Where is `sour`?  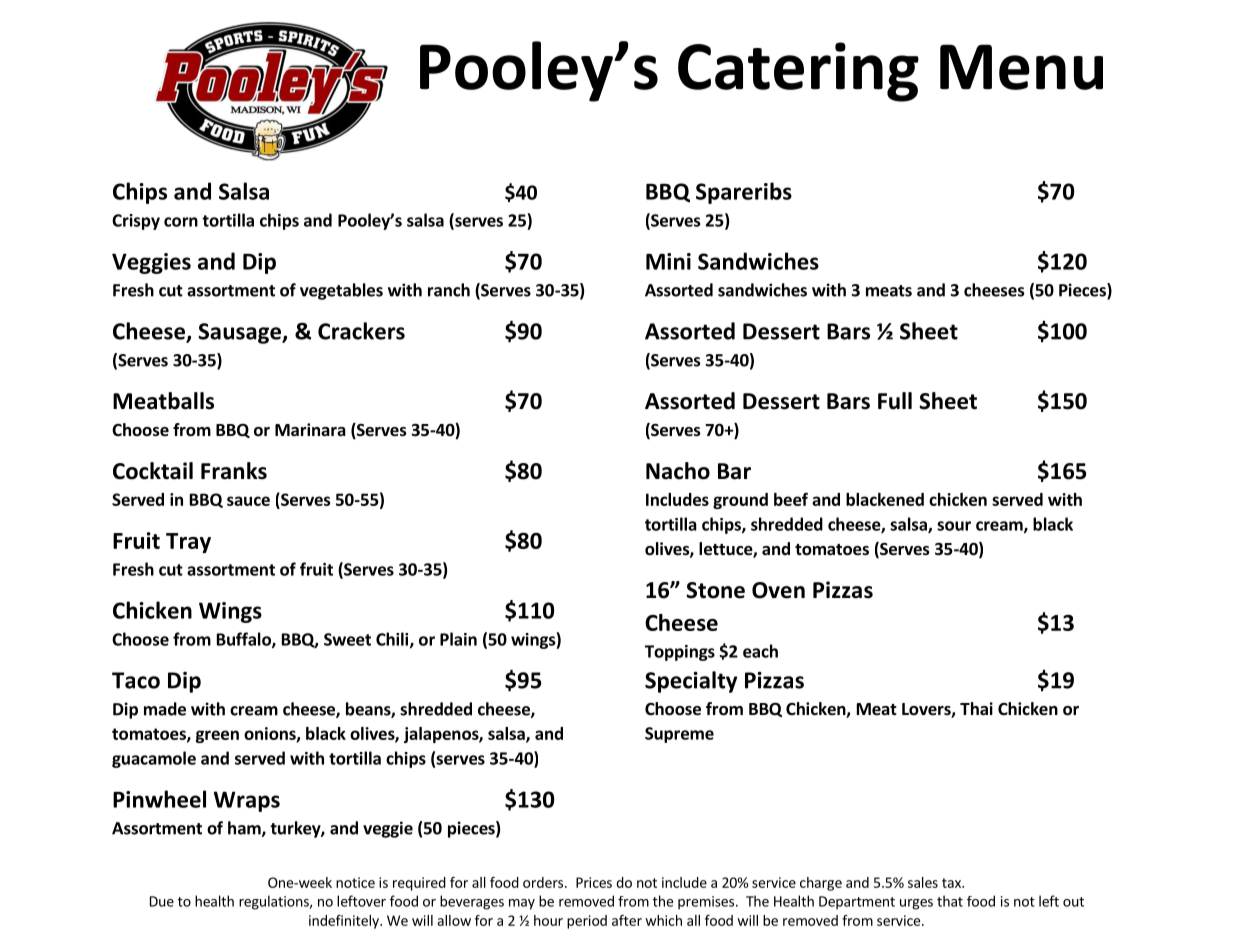
sour is located at coordinates (954, 526).
